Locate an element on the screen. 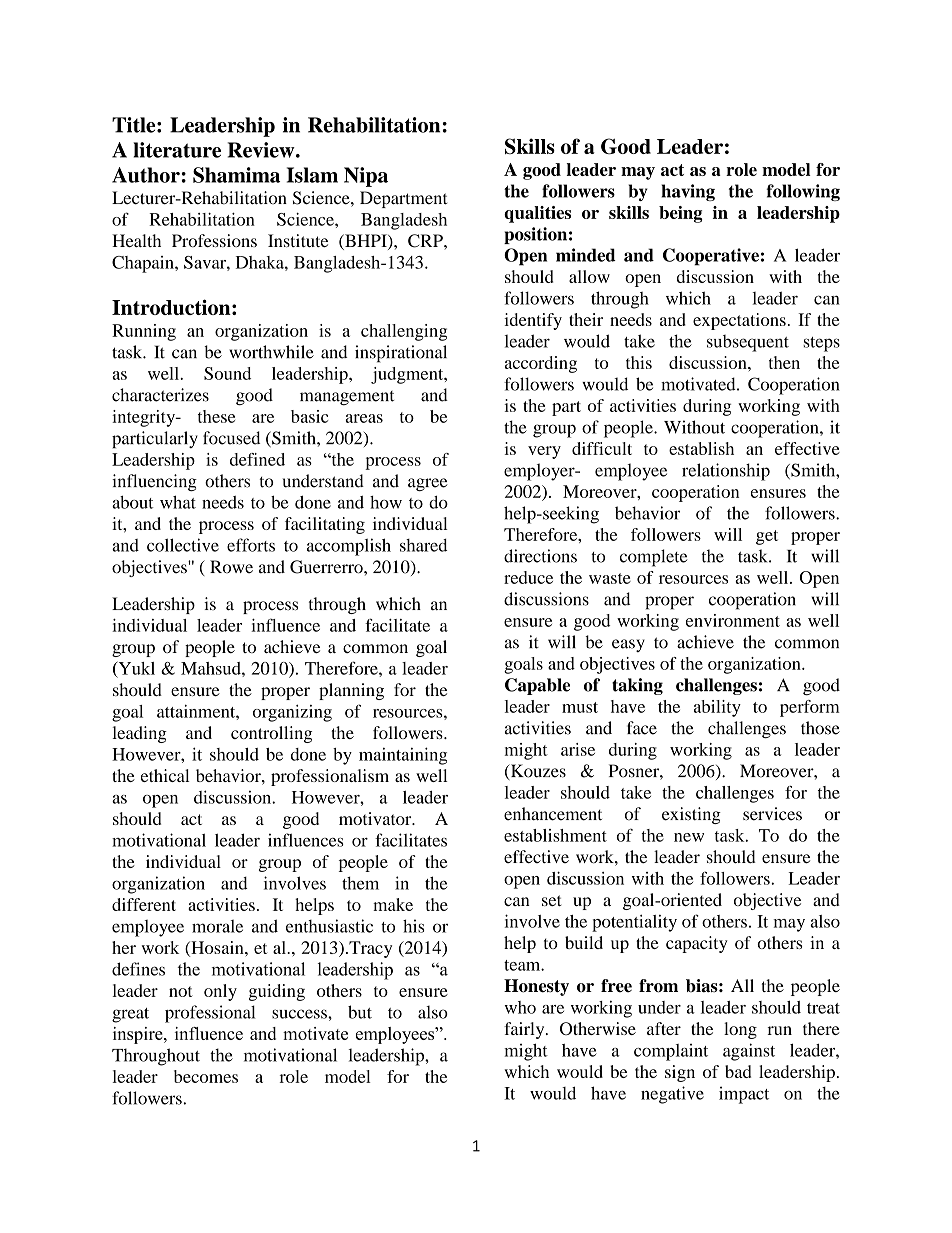 Image resolution: width=952 pixels, height=1233 pixels. becomes is located at coordinates (206, 1076).
